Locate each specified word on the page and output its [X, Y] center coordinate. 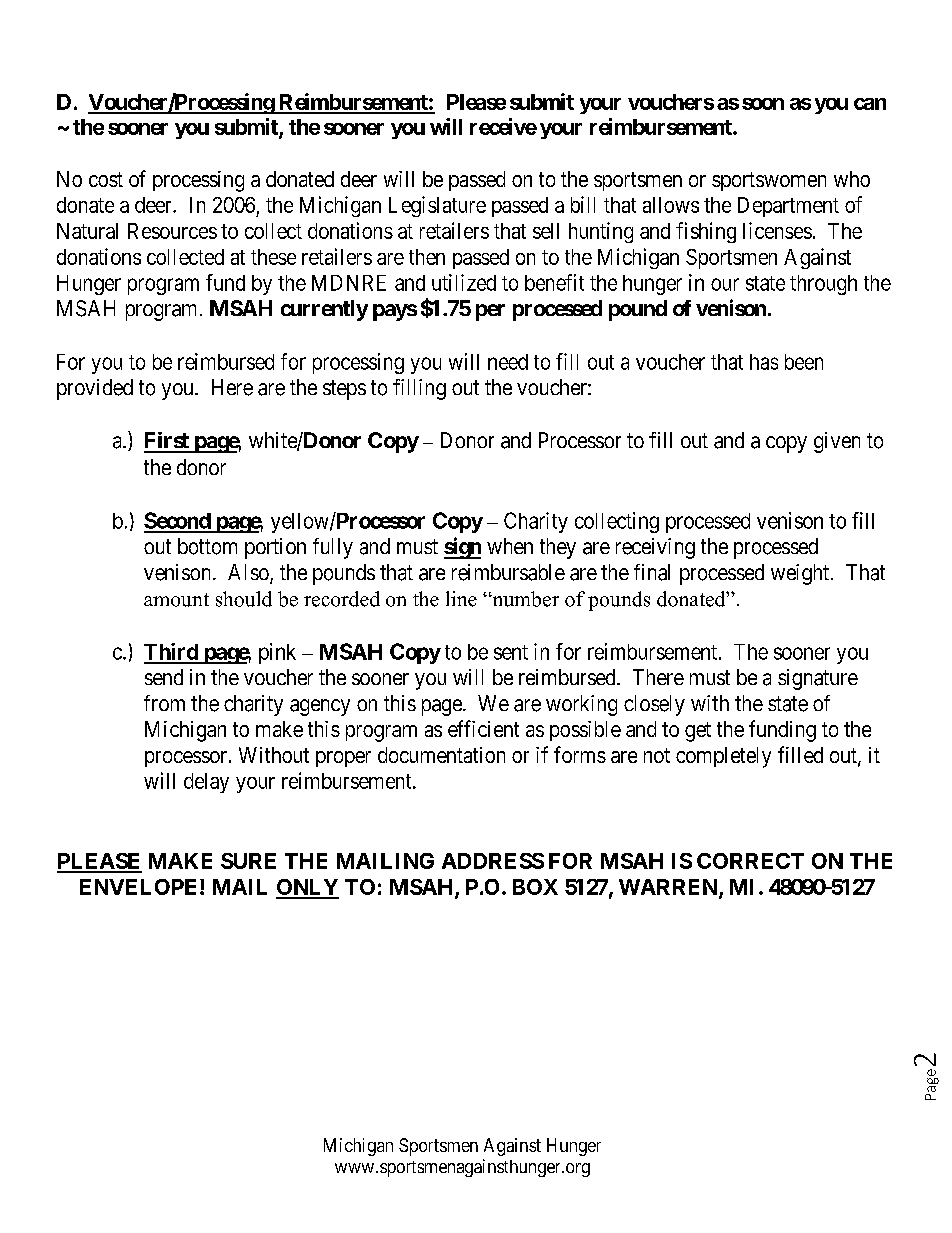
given [837, 442]
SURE [248, 861]
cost [106, 179]
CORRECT [750, 861]
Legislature [437, 206]
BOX [535, 887]
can [870, 104]
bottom [207, 546]
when [510, 546]
